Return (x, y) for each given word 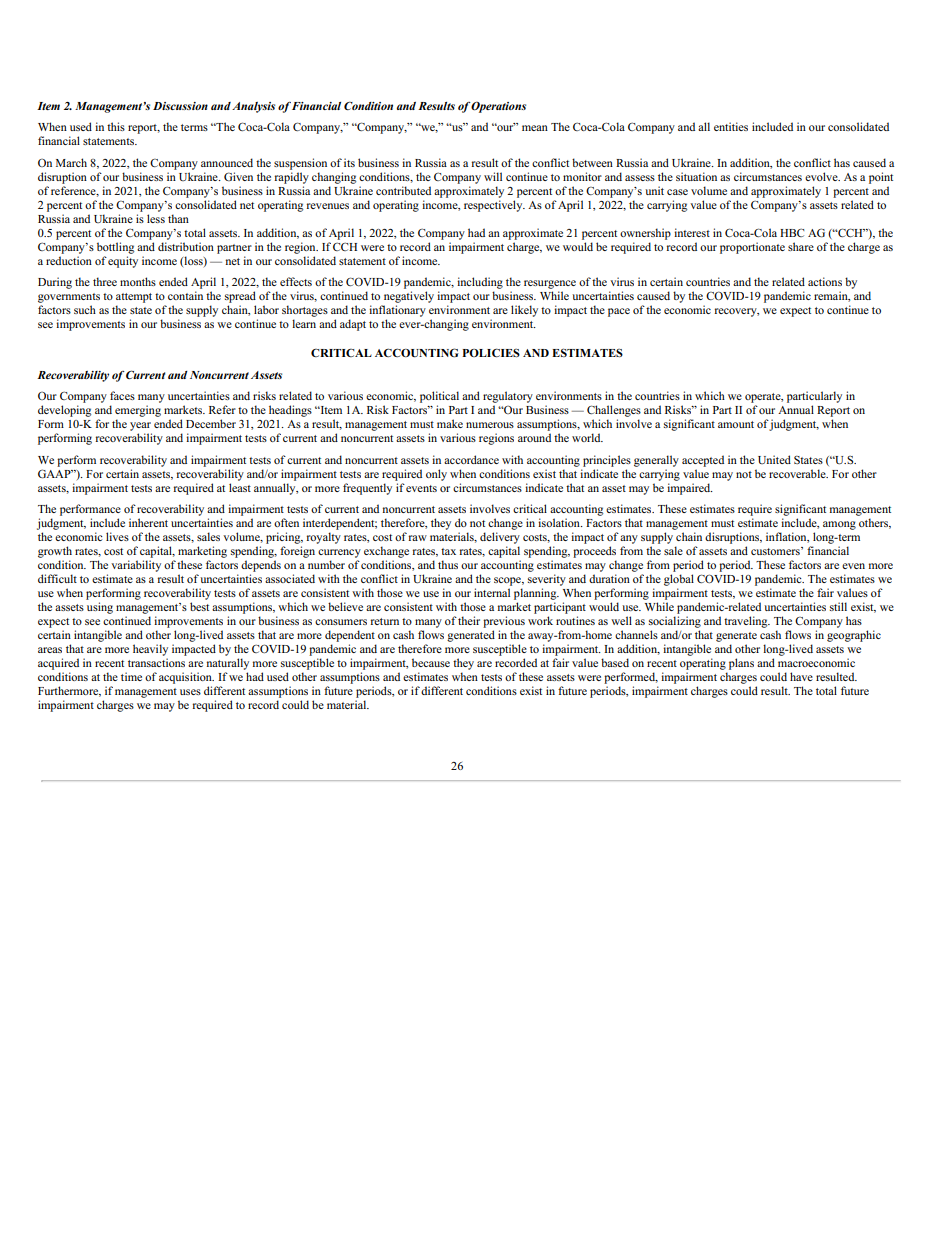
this (116, 126)
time (131, 676)
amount (736, 424)
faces (122, 395)
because (431, 662)
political (439, 397)
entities (731, 126)
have (801, 676)
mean (535, 128)
